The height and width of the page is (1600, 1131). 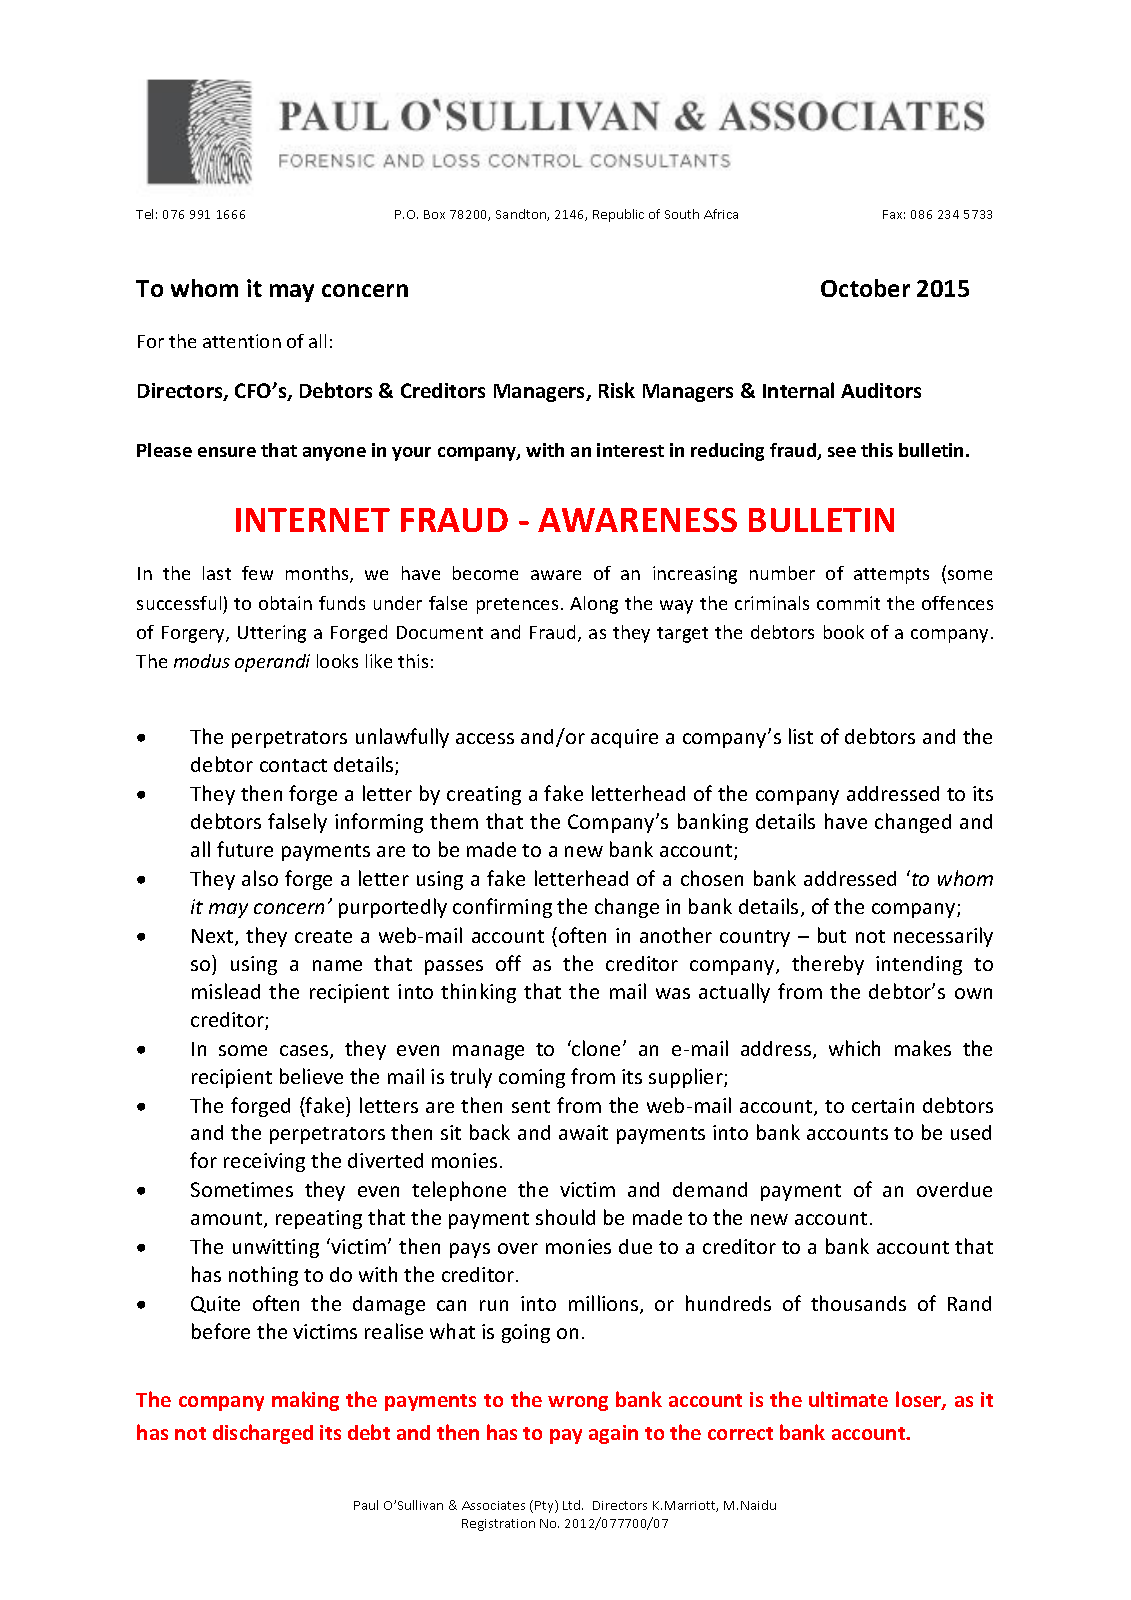 I want to click on discharged, so click(x=263, y=1434).
